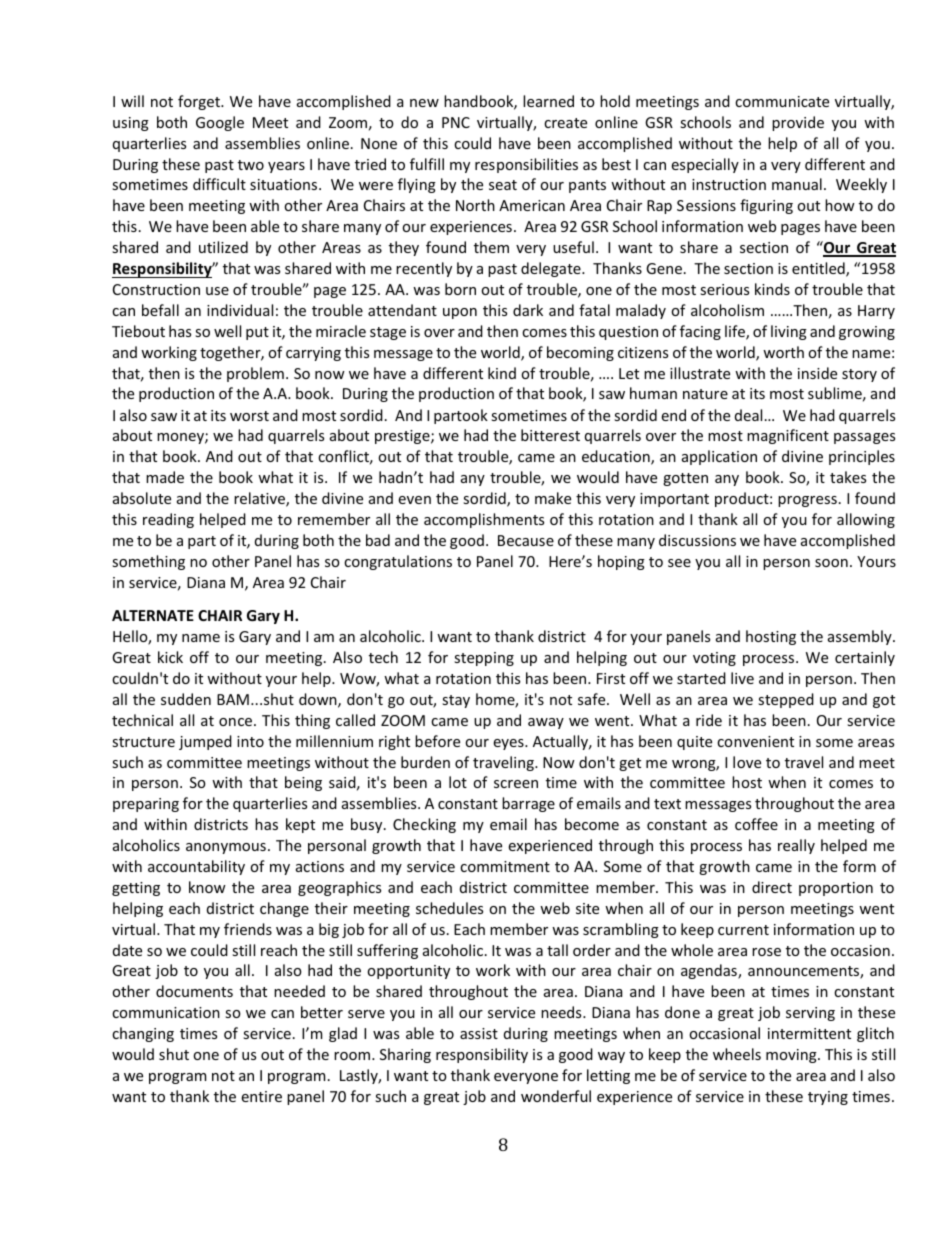 The image size is (952, 1233). Describe the element at coordinates (509, 744) in the document. I see `eyes` at that location.
